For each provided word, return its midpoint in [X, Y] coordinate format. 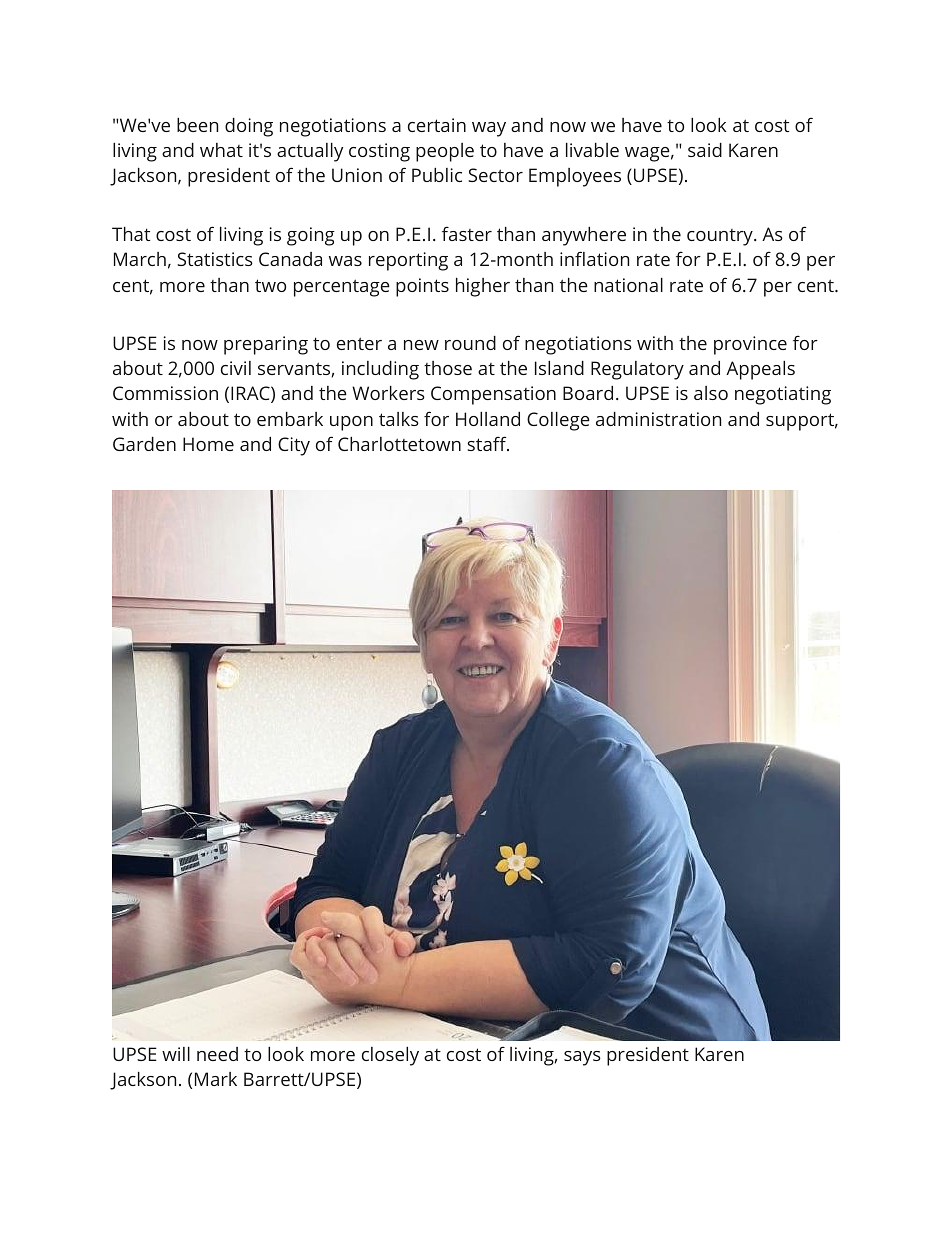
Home [208, 444]
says [582, 1058]
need [217, 1054]
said [705, 150]
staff [488, 443]
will [176, 1054]
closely [390, 1056]
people [445, 152]
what [221, 150]
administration [658, 419]
